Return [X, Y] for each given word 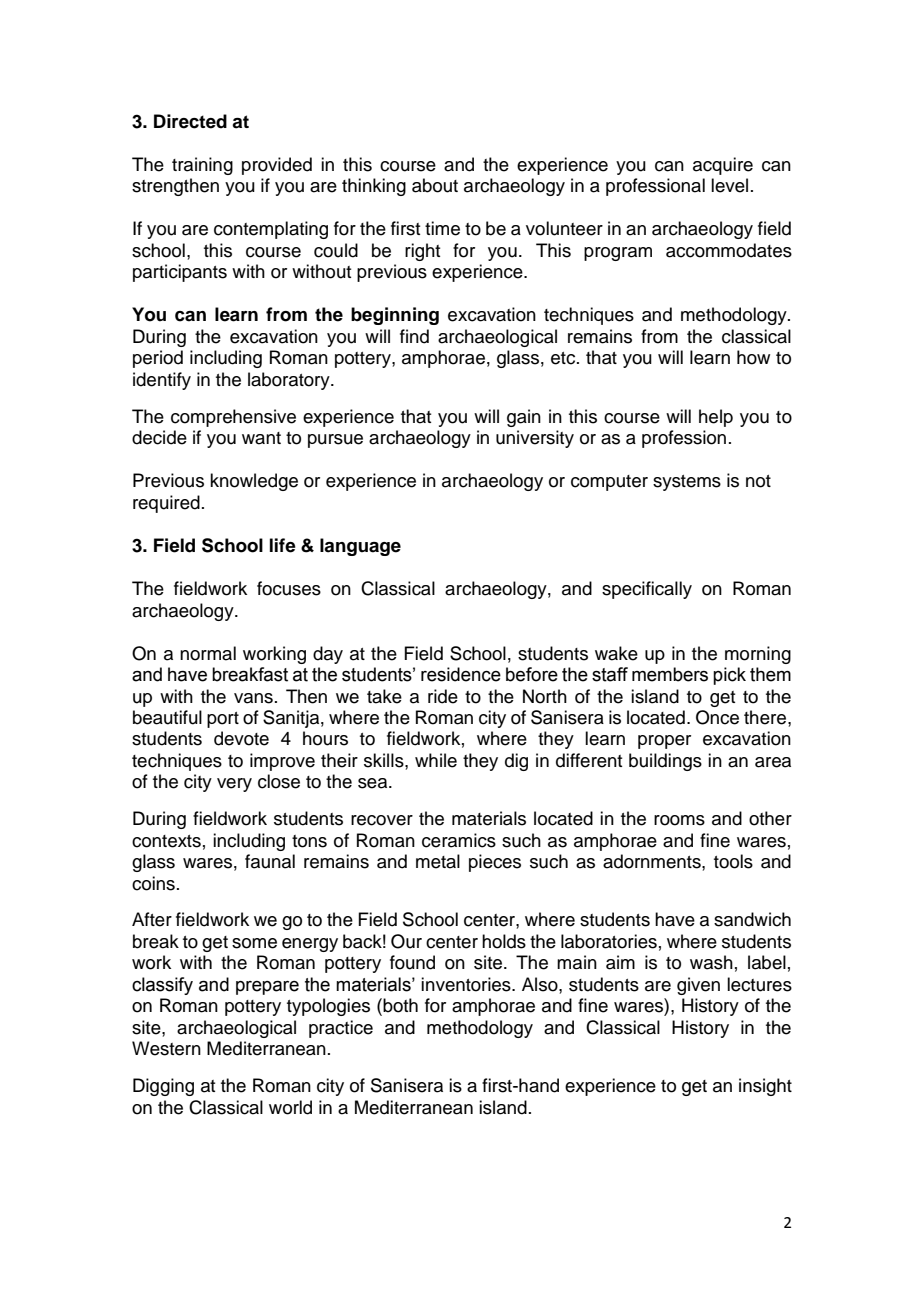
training [202, 166]
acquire [723, 166]
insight [765, 1087]
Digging [163, 1087]
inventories [467, 984]
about [435, 185]
